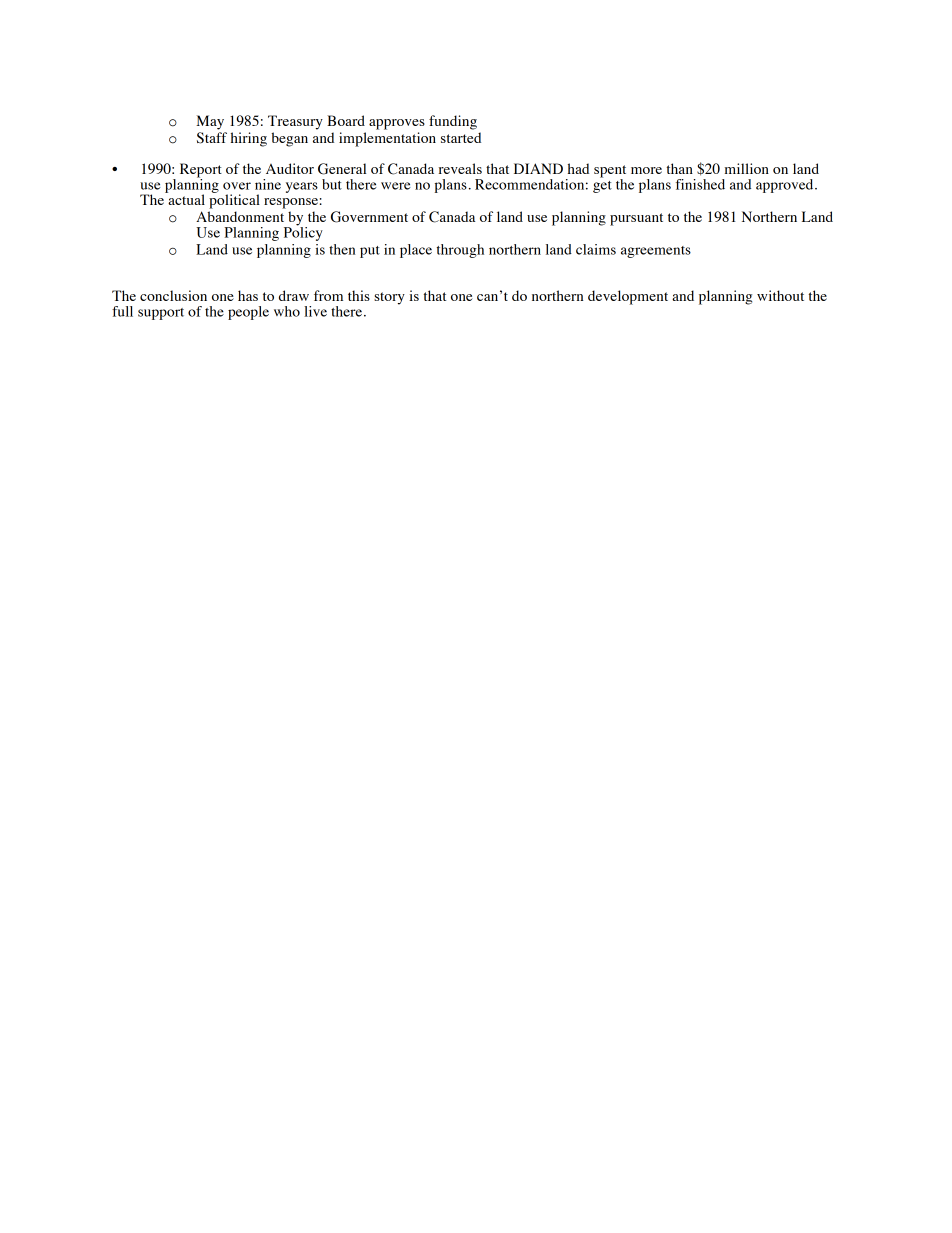 Image resolution: width=952 pixels, height=1233 pixels. Describe the element at coordinates (700, 184) in the screenshot. I see `finished` at that location.
